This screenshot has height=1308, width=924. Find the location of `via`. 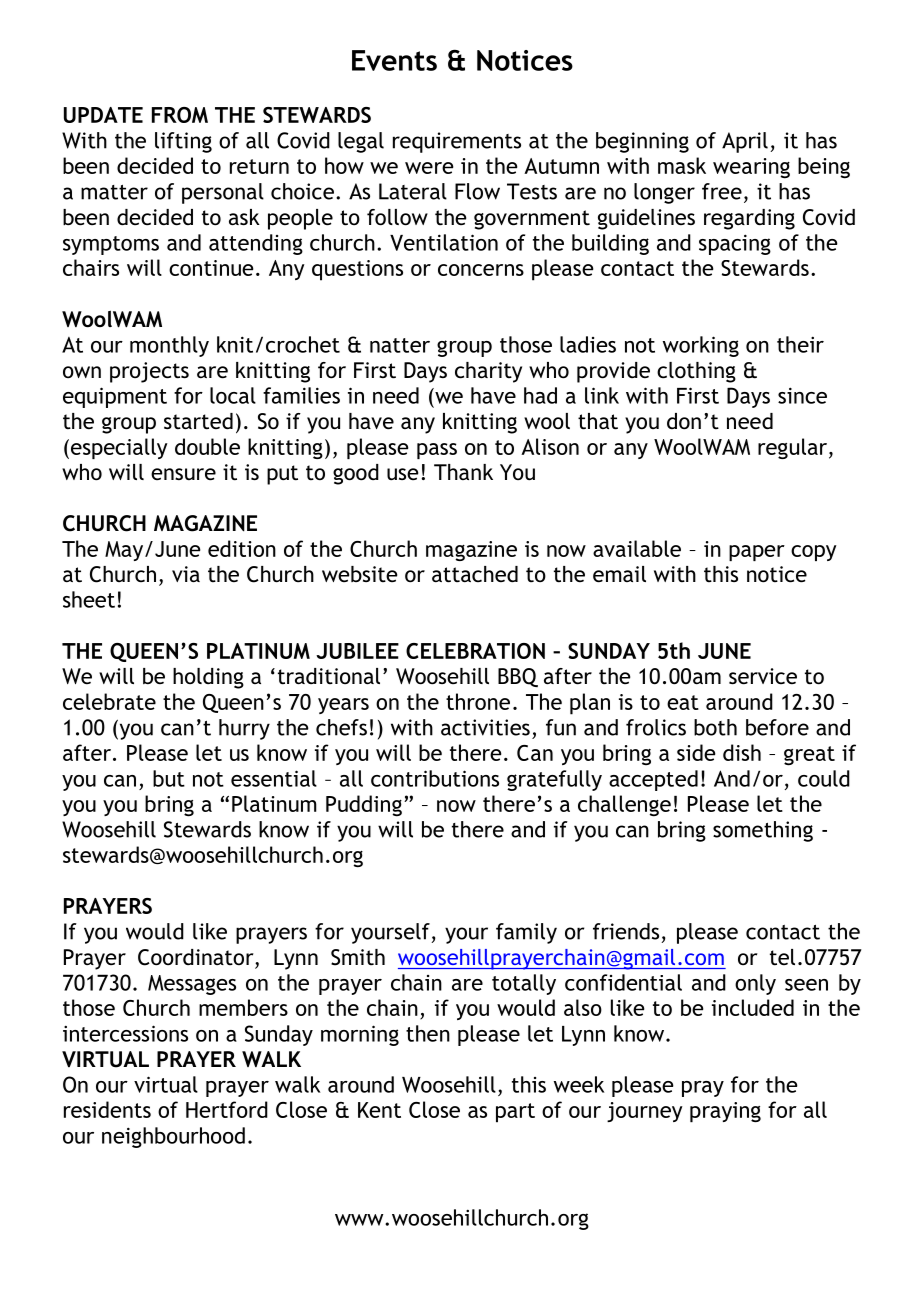

via is located at coordinates (186, 574).
